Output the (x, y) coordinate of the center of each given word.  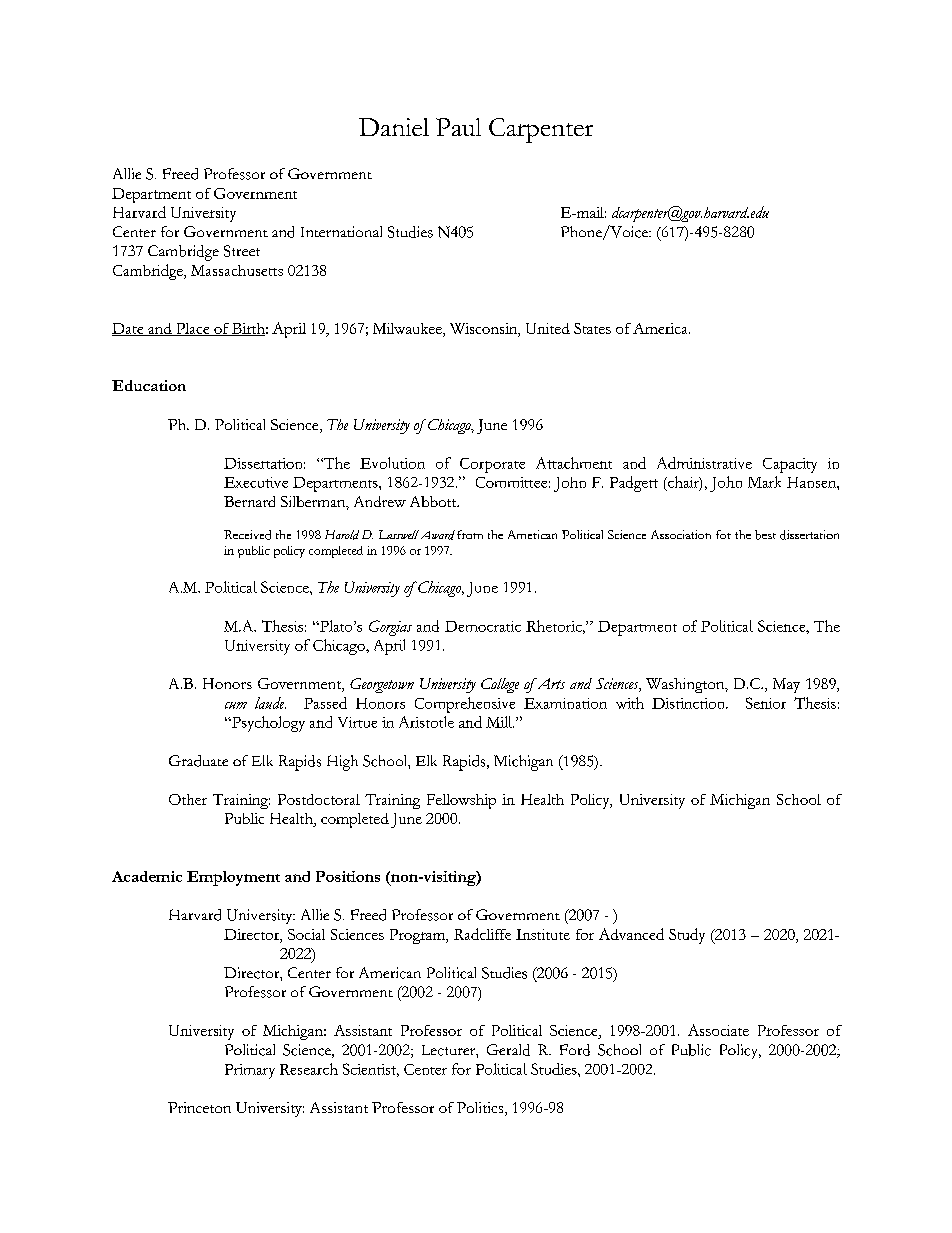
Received (247, 535)
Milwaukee (408, 330)
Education (149, 385)
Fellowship (461, 801)
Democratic (483, 626)
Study (687, 936)
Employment (233, 878)
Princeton (199, 1107)
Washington (686, 685)
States (592, 328)
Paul (458, 127)
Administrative (704, 463)
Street (242, 251)
